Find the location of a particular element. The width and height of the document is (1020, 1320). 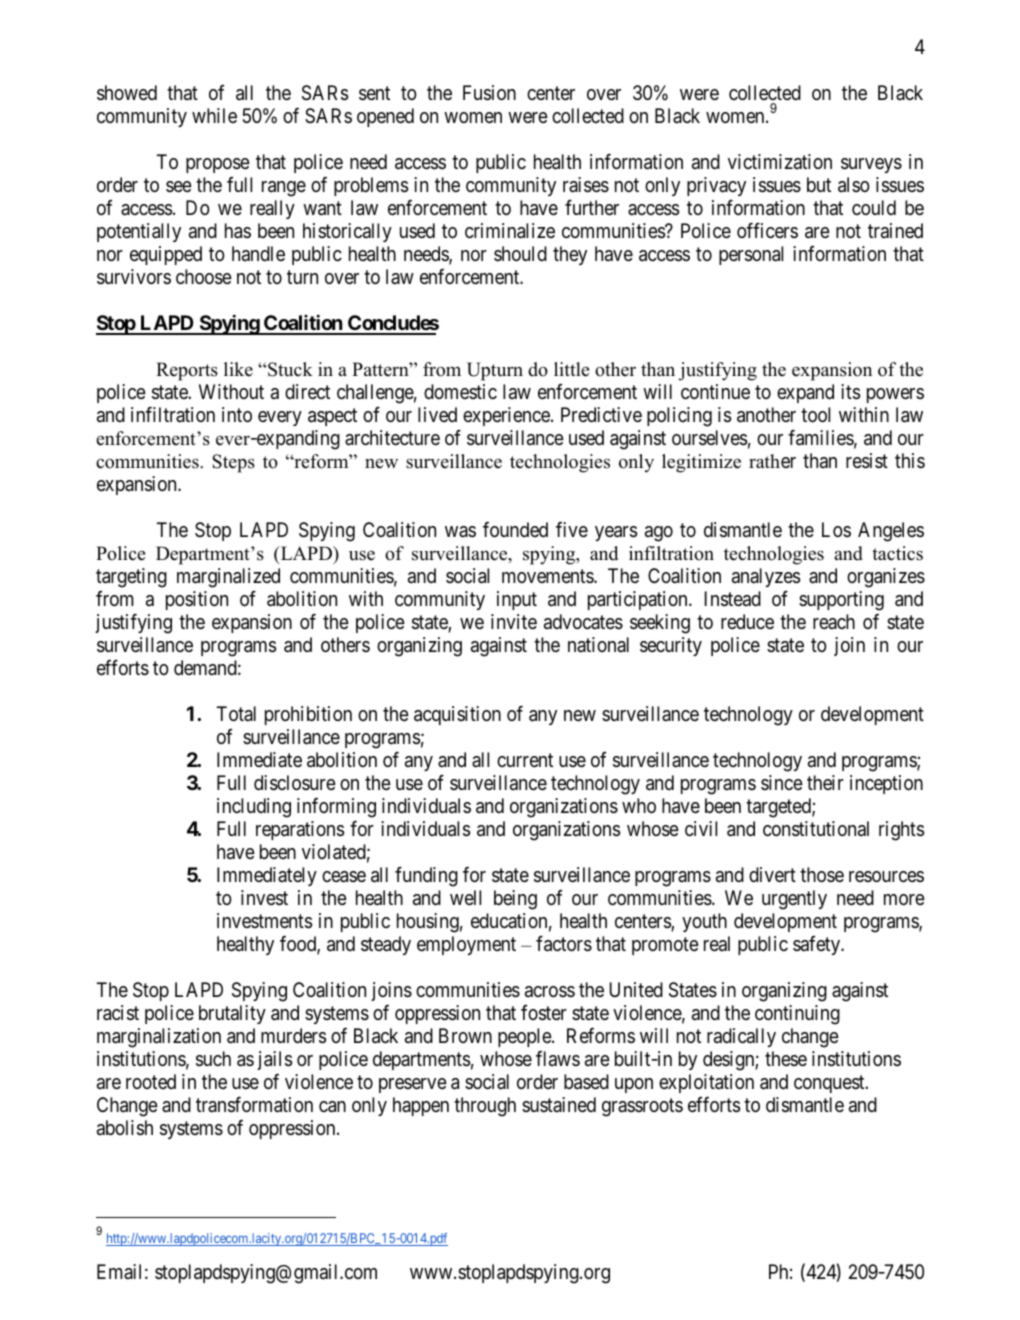

little is located at coordinates (571, 369).
